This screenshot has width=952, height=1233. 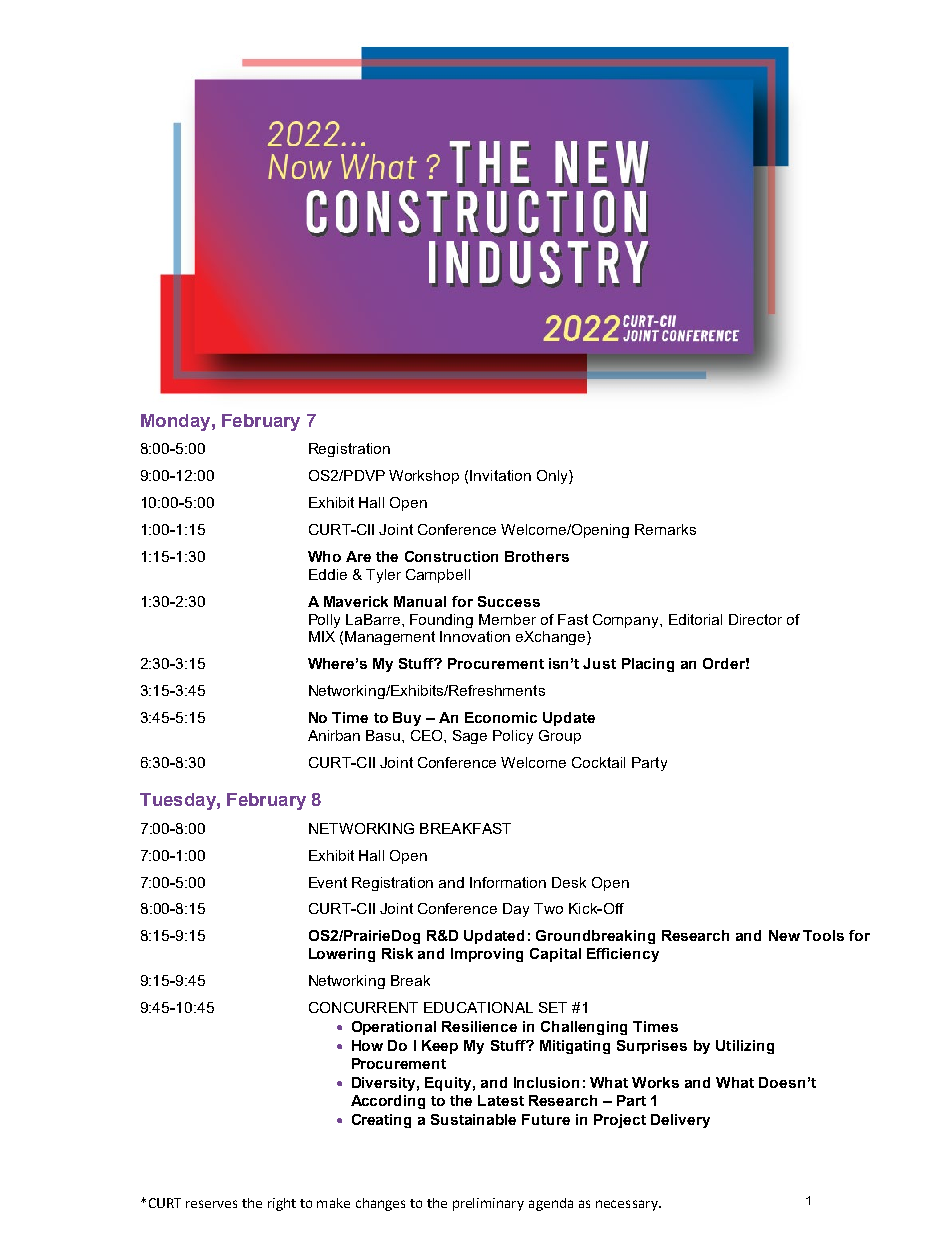 What do you see at coordinates (322, 636) in the screenshot?
I see `MIX` at bounding box center [322, 636].
